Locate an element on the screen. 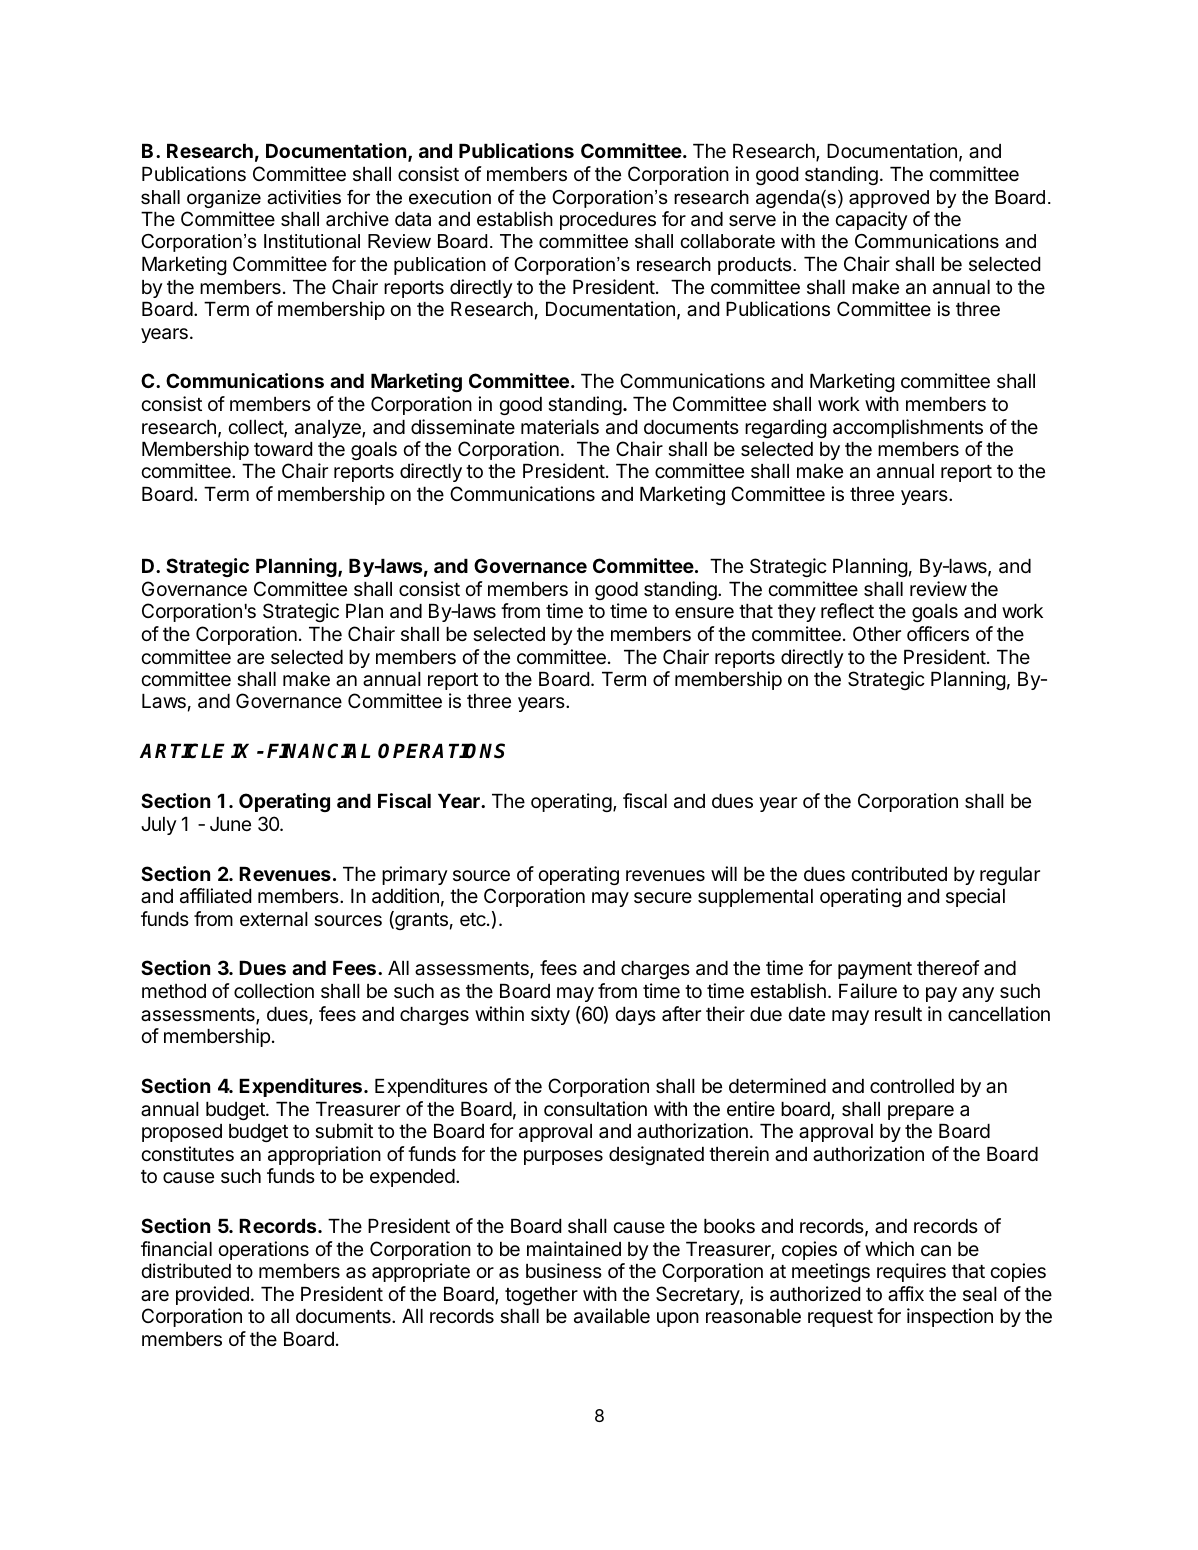 This screenshot has height=1550, width=1198. toward is located at coordinates (283, 449).
